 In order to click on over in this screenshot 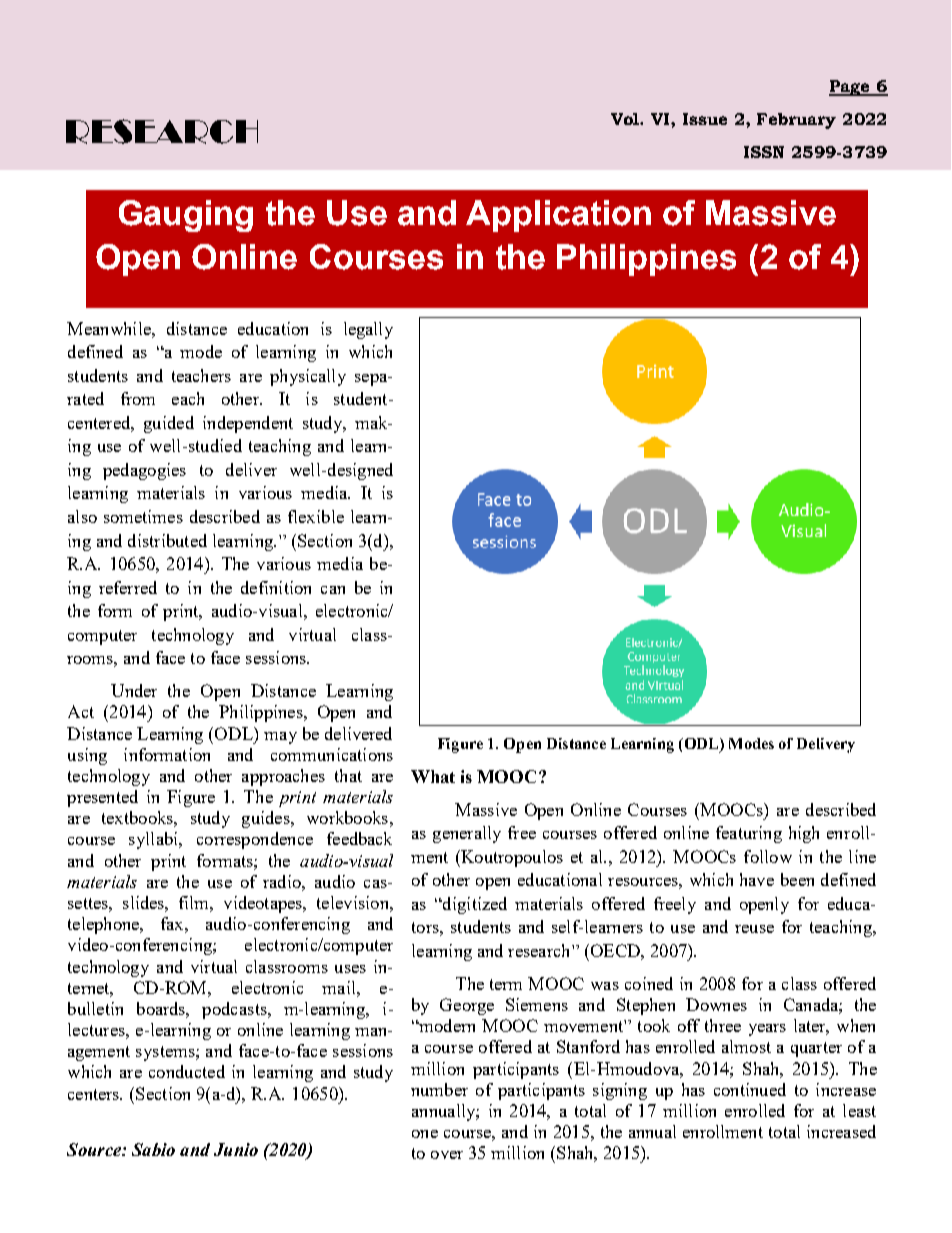, I will do `click(447, 1155)`.
